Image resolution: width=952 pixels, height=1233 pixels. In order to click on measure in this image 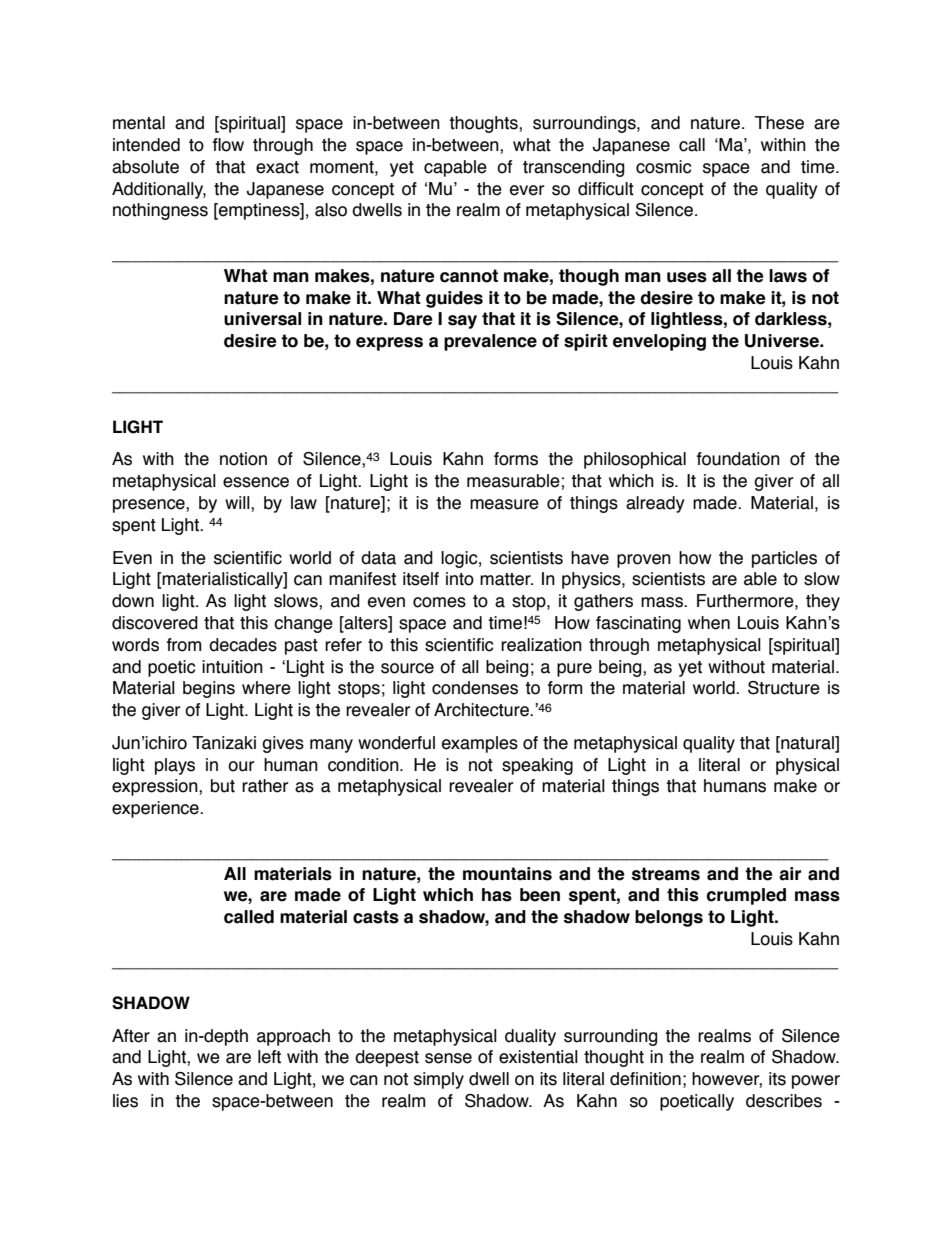, I will do `click(504, 504)`.
